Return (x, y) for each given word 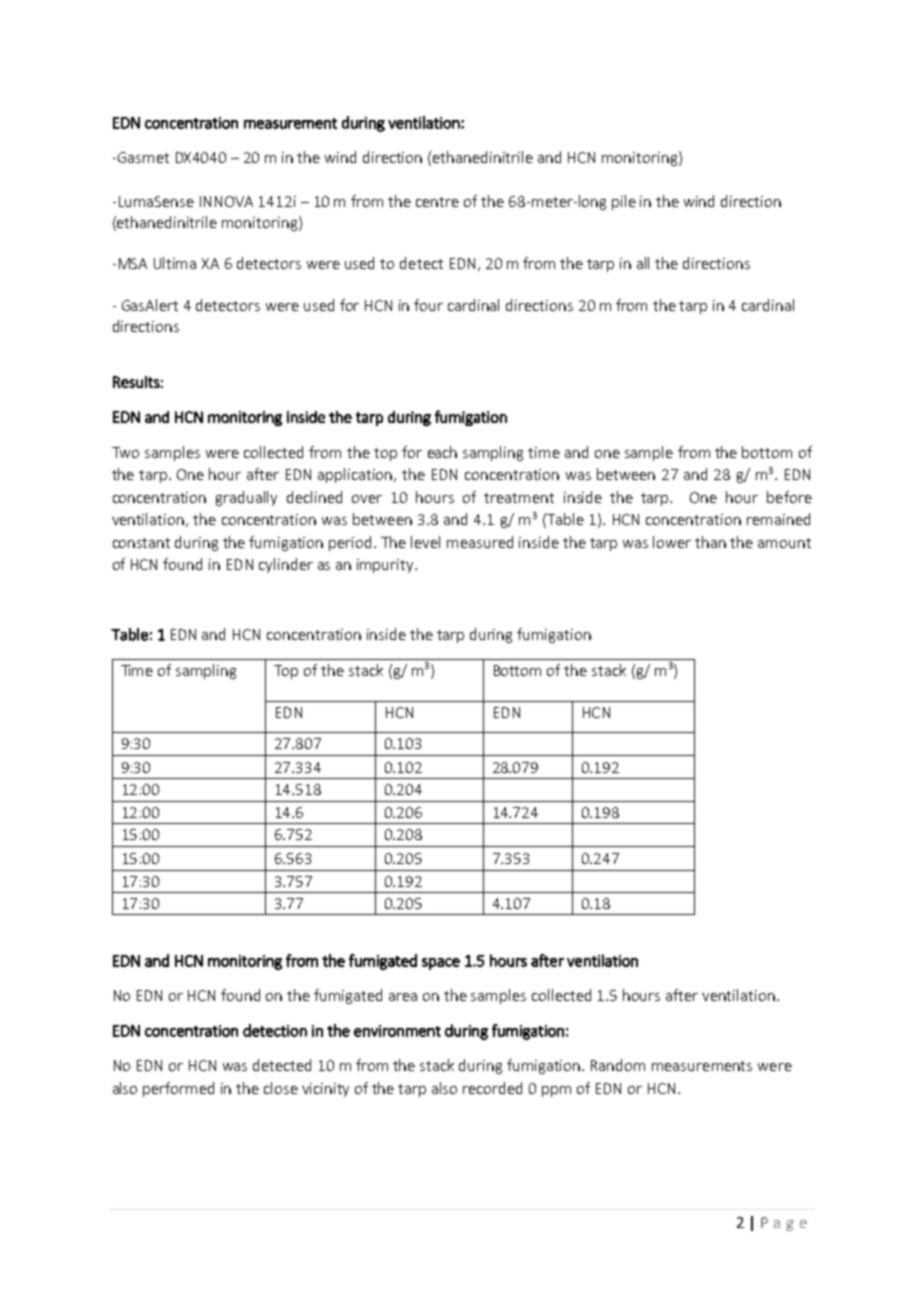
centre (437, 202)
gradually (246, 498)
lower (672, 542)
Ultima (175, 263)
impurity (386, 566)
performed (178, 1089)
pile (624, 202)
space (441, 964)
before (789, 497)
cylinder (286, 565)
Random (618, 1065)
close (281, 1088)
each (442, 452)
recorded (492, 1088)
